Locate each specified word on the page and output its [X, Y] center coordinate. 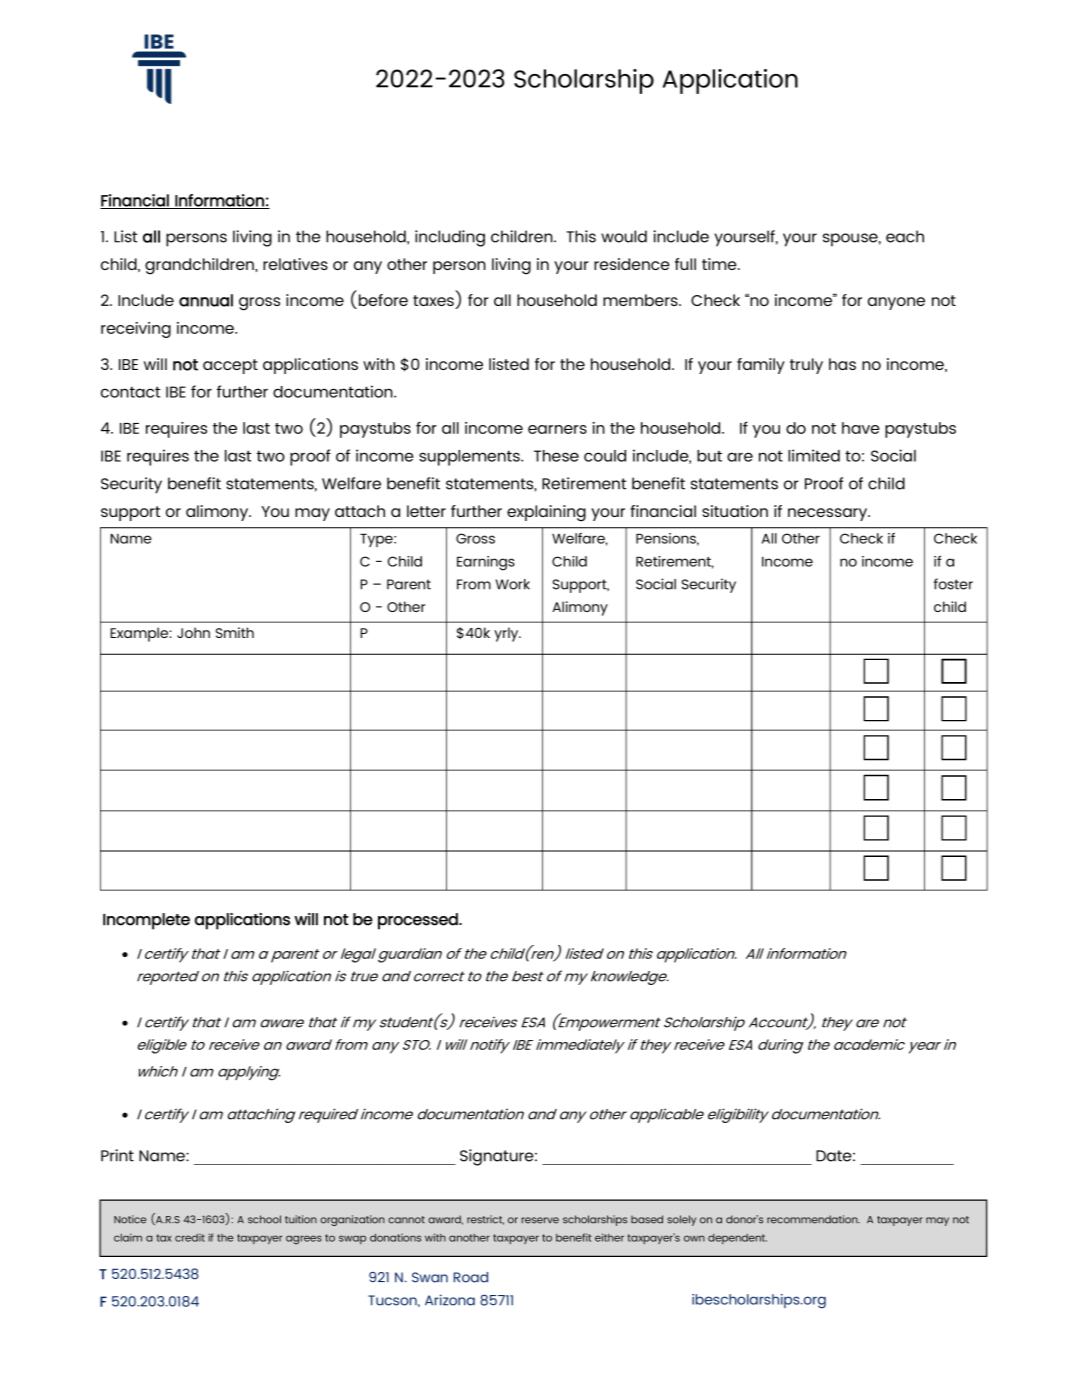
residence [632, 264]
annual [206, 300]
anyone [896, 303]
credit [190, 1238]
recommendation [813, 1219]
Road [471, 1277]
